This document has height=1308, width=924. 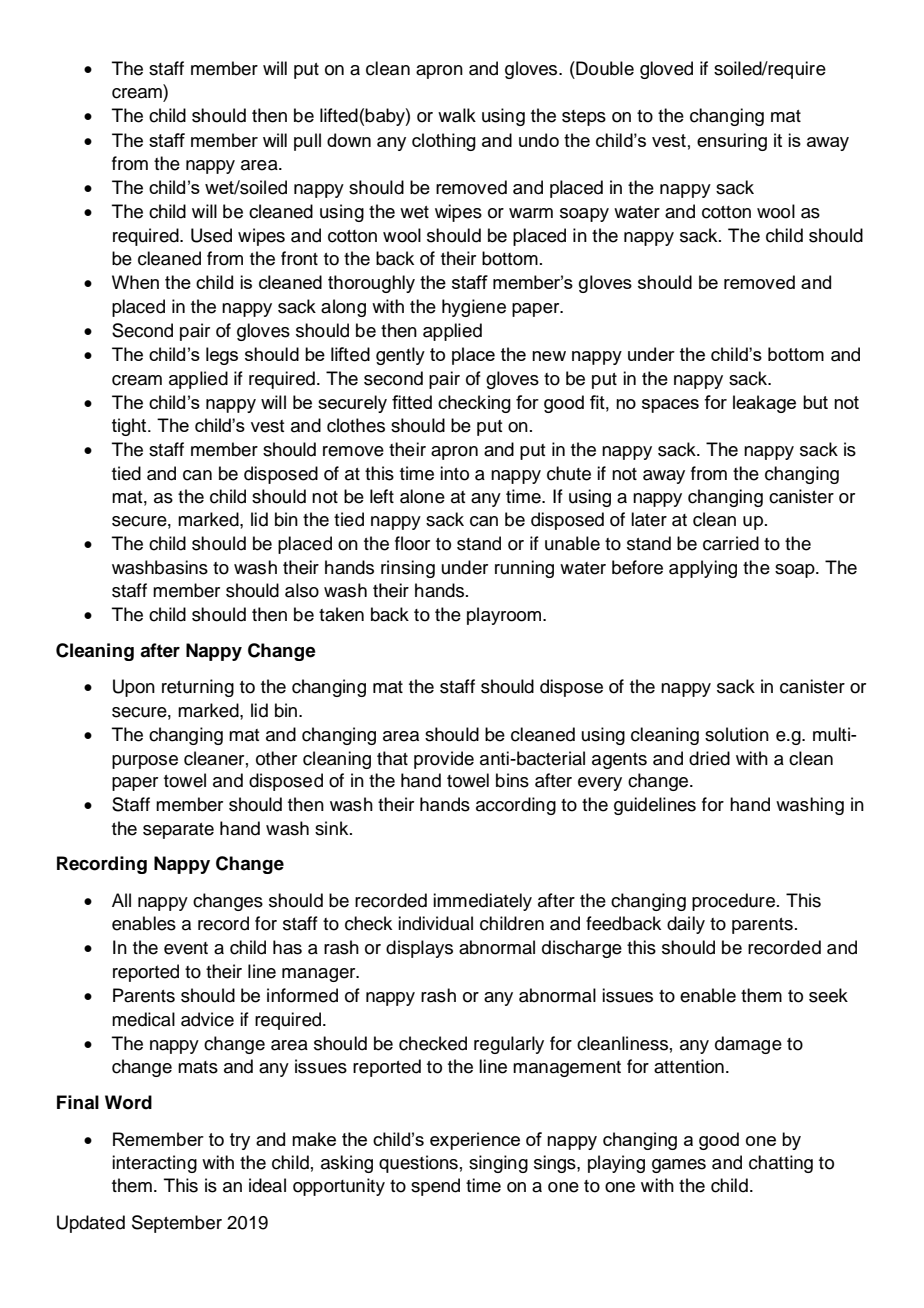 What do you see at coordinates (764, 404) in the document?
I see `leakage` at bounding box center [764, 404].
